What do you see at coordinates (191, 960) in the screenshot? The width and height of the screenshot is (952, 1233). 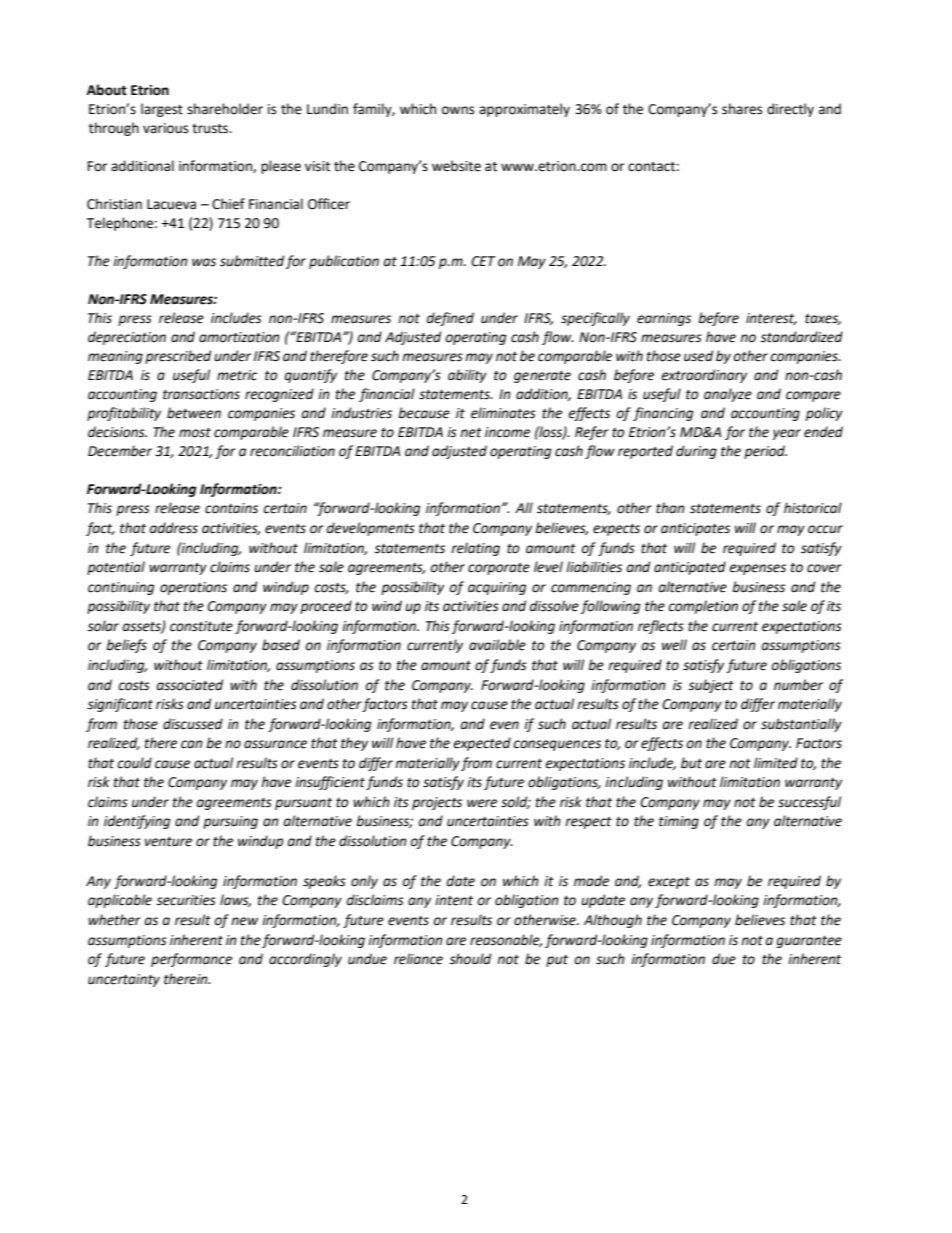 I see `performance` at bounding box center [191, 960].
